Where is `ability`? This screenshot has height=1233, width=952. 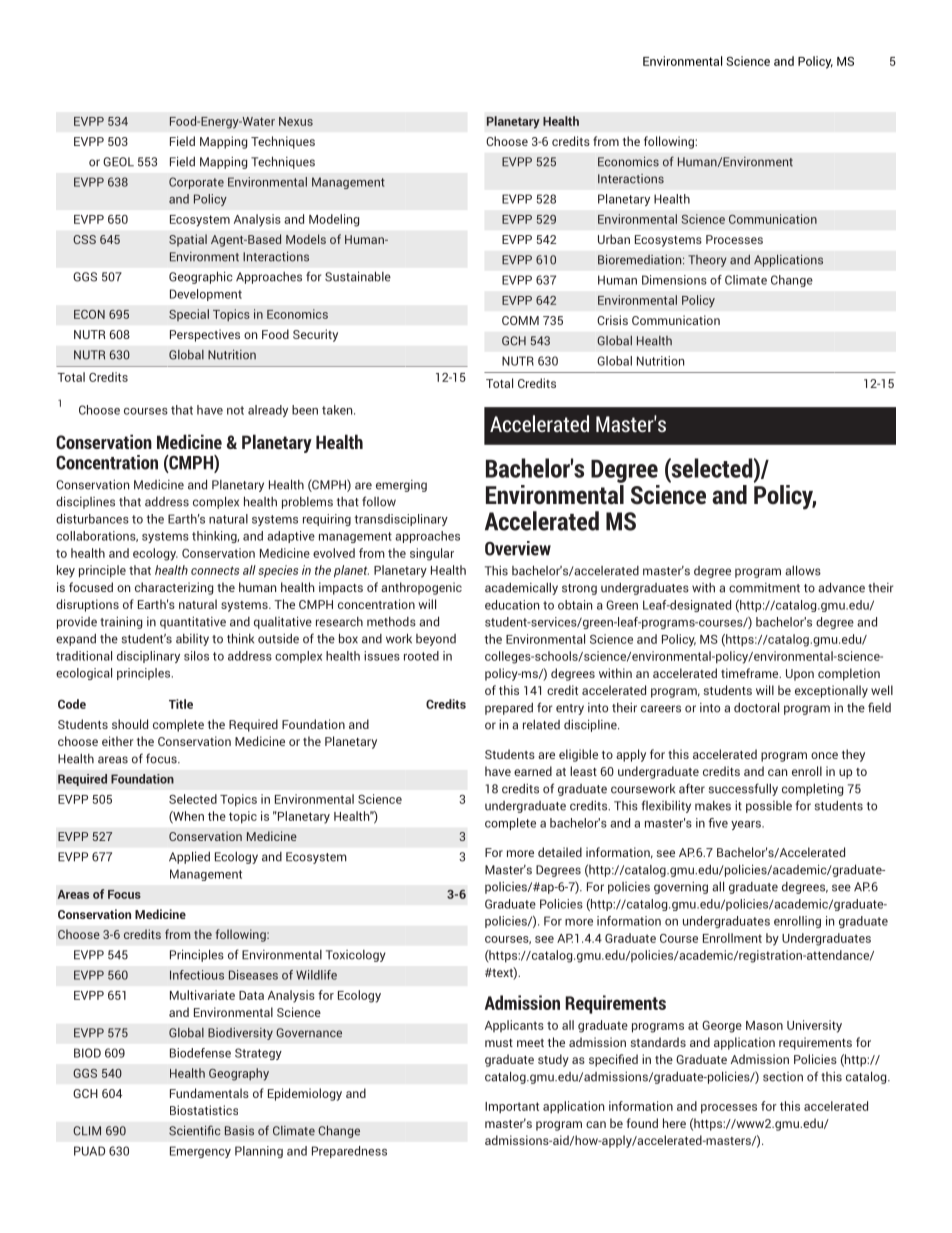 ability is located at coordinates (192, 640).
